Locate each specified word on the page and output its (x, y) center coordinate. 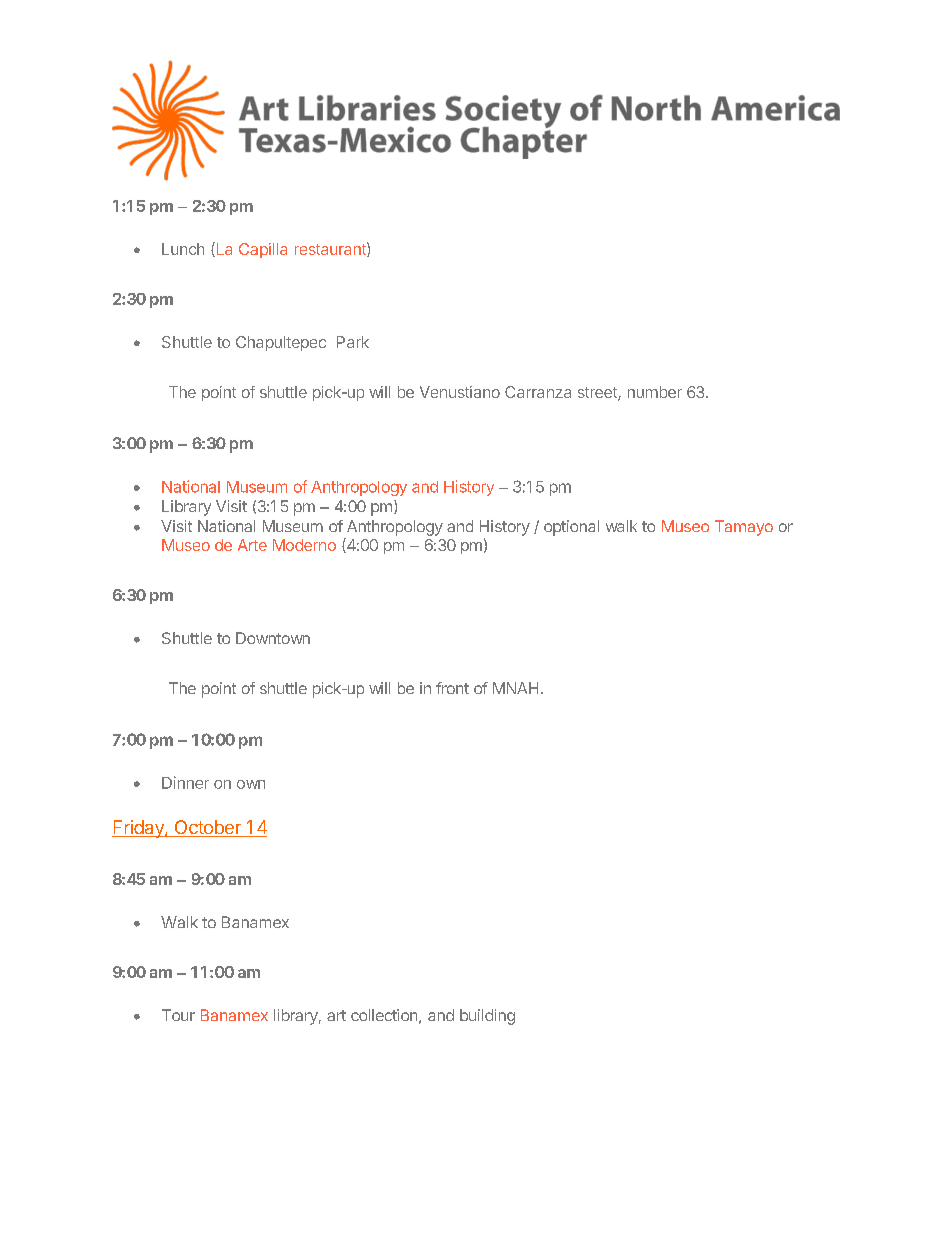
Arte (252, 545)
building (487, 1017)
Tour (178, 1015)
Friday (139, 829)
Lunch (183, 249)
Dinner (185, 782)
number (655, 392)
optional (571, 528)
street (598, 394)
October (207, 828)
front (452, 688)
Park (353, 342)
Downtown (273, 638)
